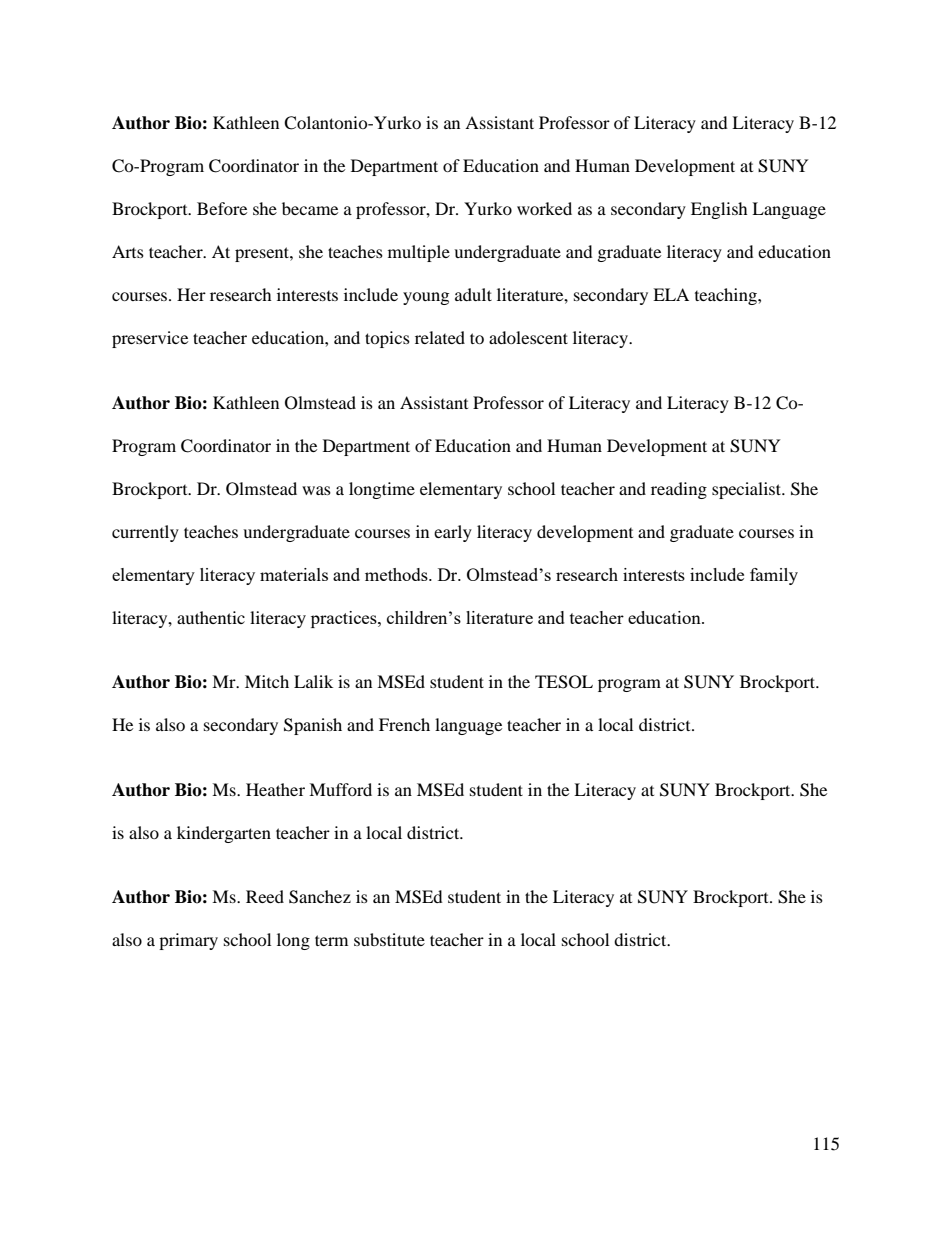  I want to click on TESOL, so click(564, 682).
